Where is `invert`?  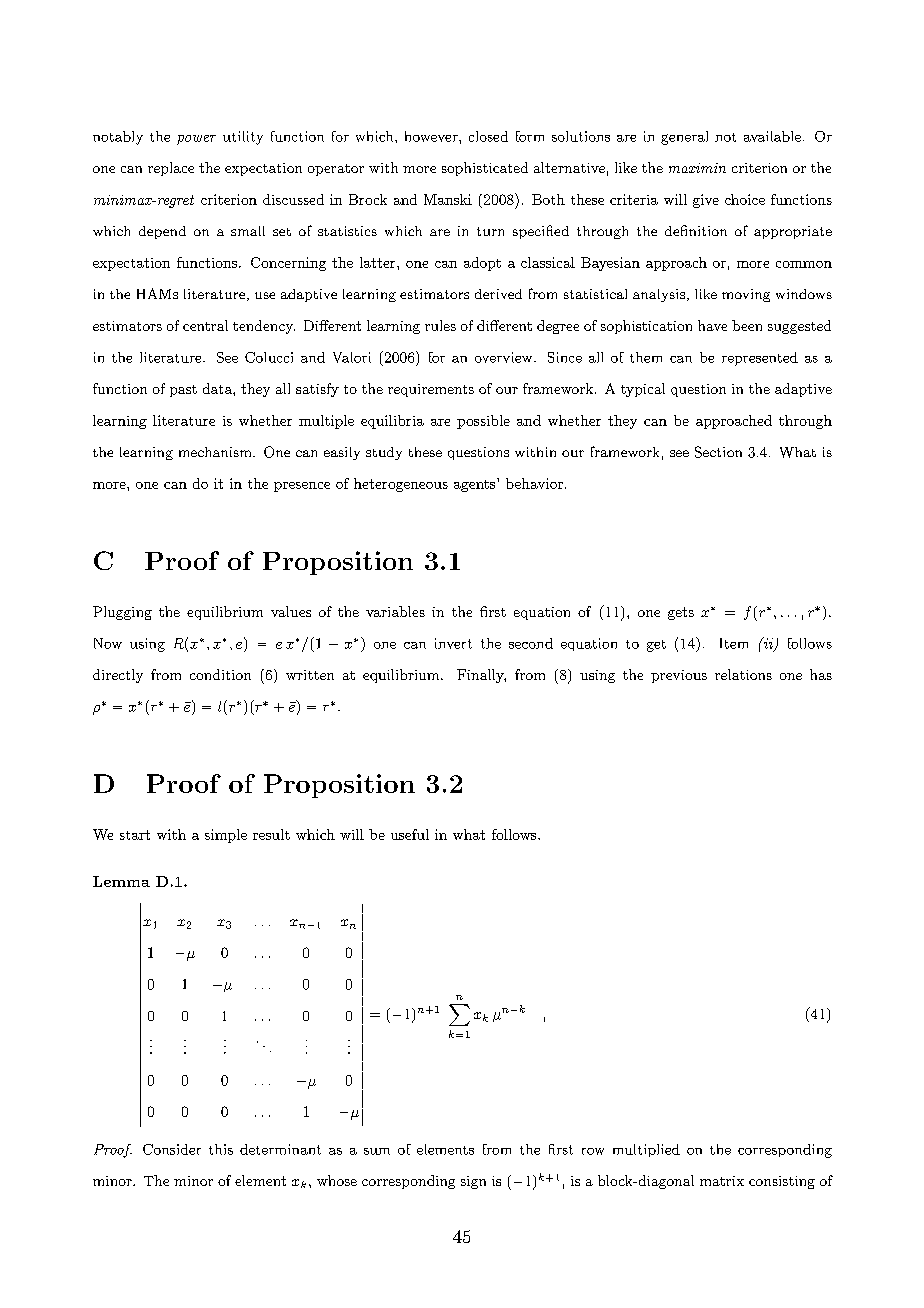
invert is located at coordinates (453, 643).
